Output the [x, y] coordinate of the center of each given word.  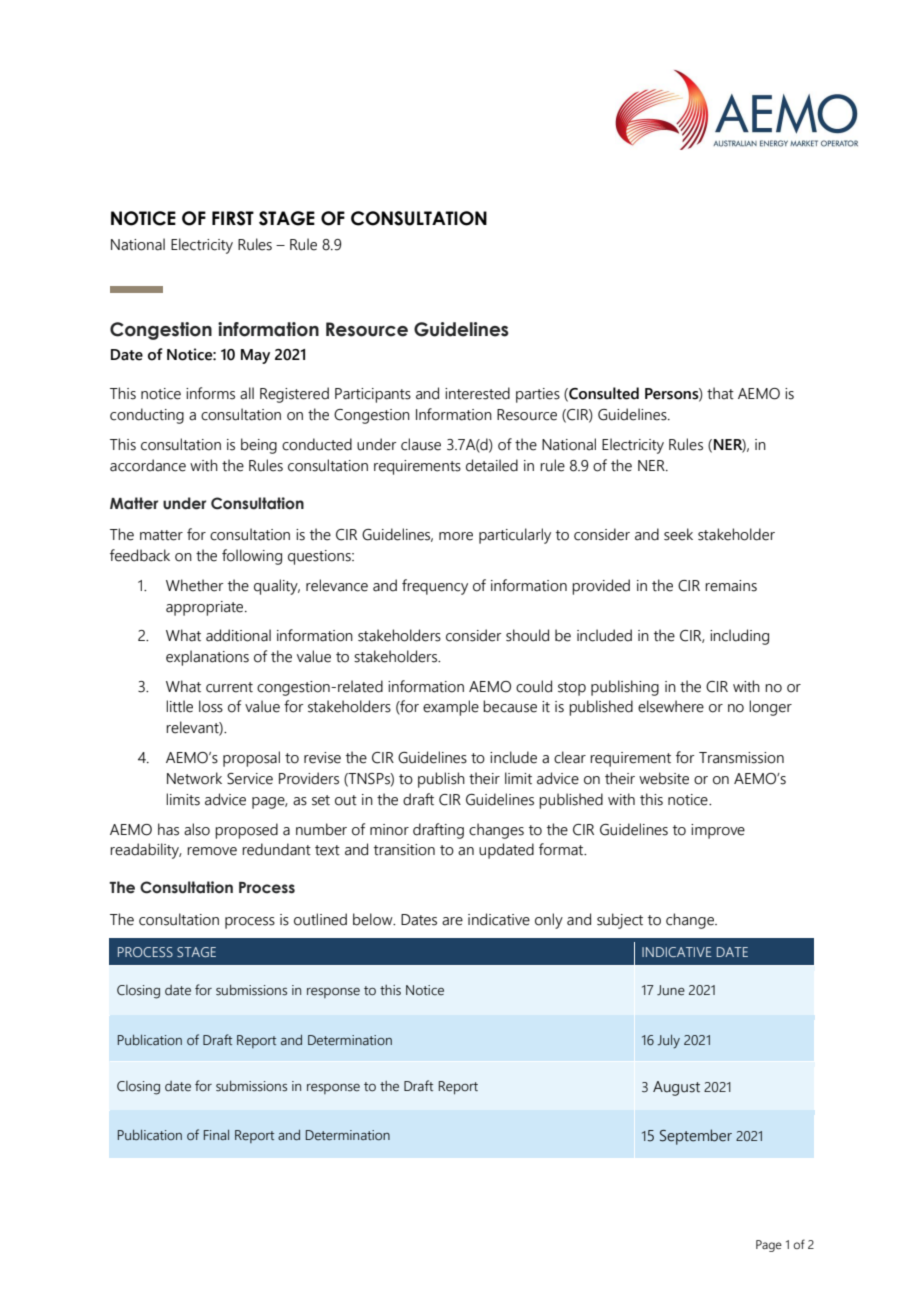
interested [477, 393]
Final [216, 1135]
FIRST [233, 218]
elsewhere [671, 706]
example [451, 708]
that [720, 393]
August [676, 1088]
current [229, 687]
